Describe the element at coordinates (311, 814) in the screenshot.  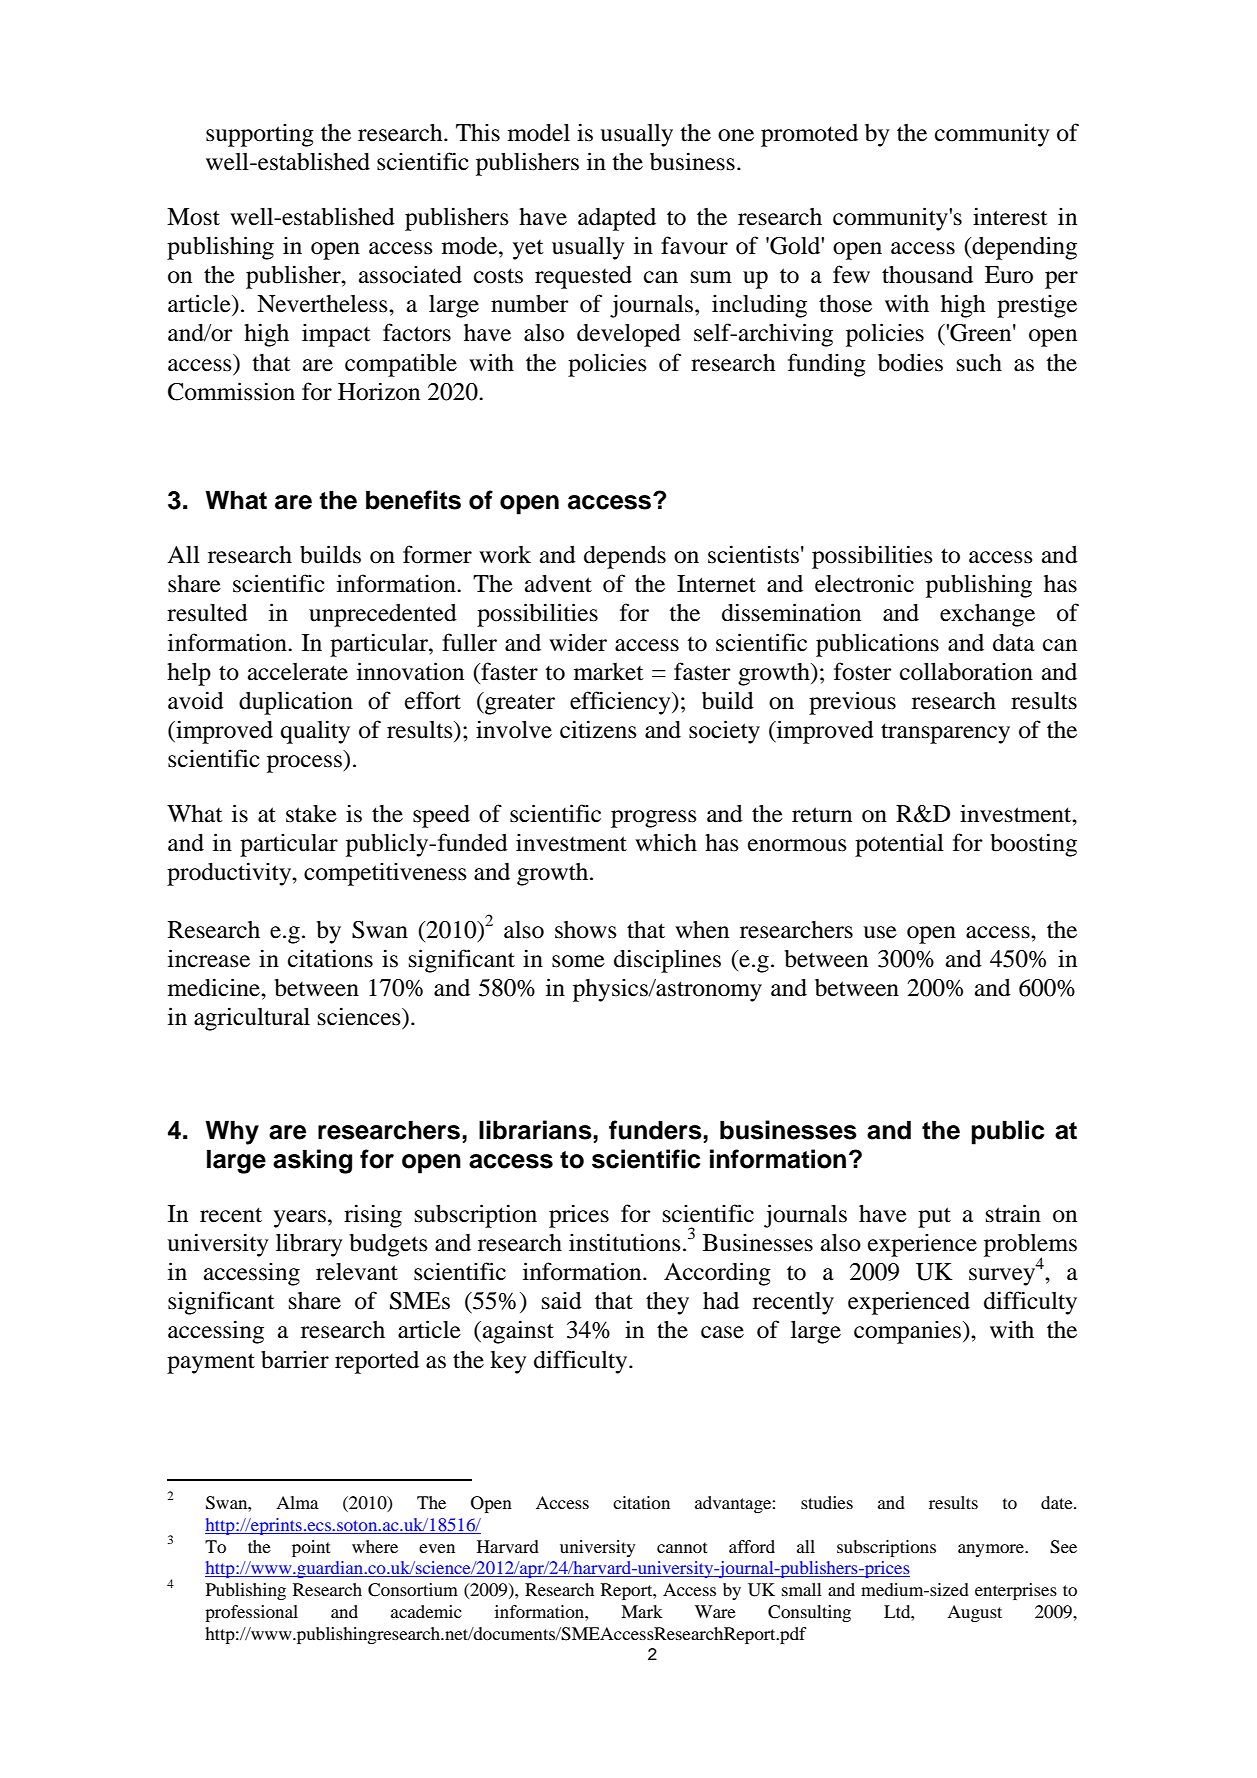
I see `stake` at that location.
